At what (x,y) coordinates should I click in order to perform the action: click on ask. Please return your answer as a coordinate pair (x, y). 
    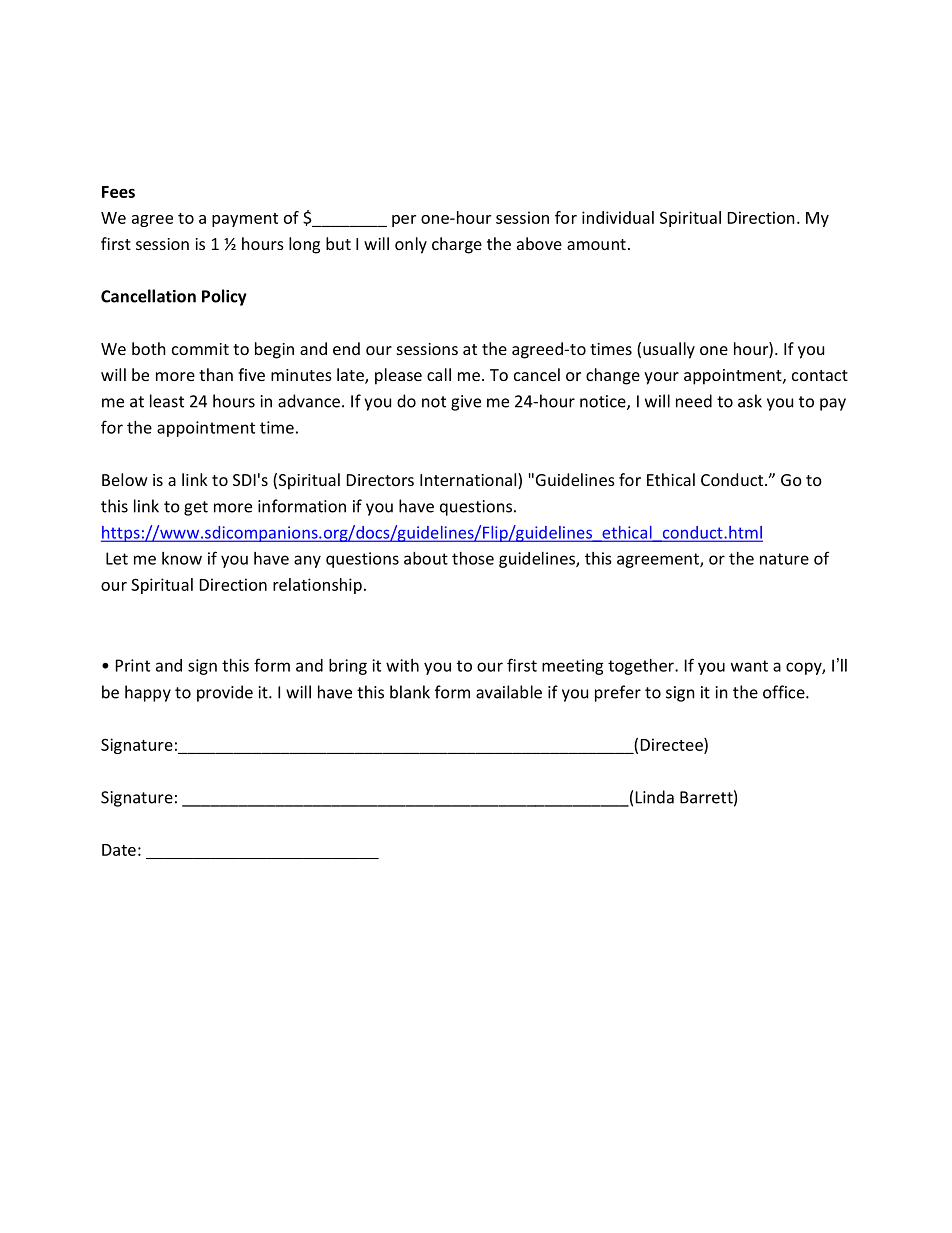
    Looking at the image, I should click on (750, 401).
